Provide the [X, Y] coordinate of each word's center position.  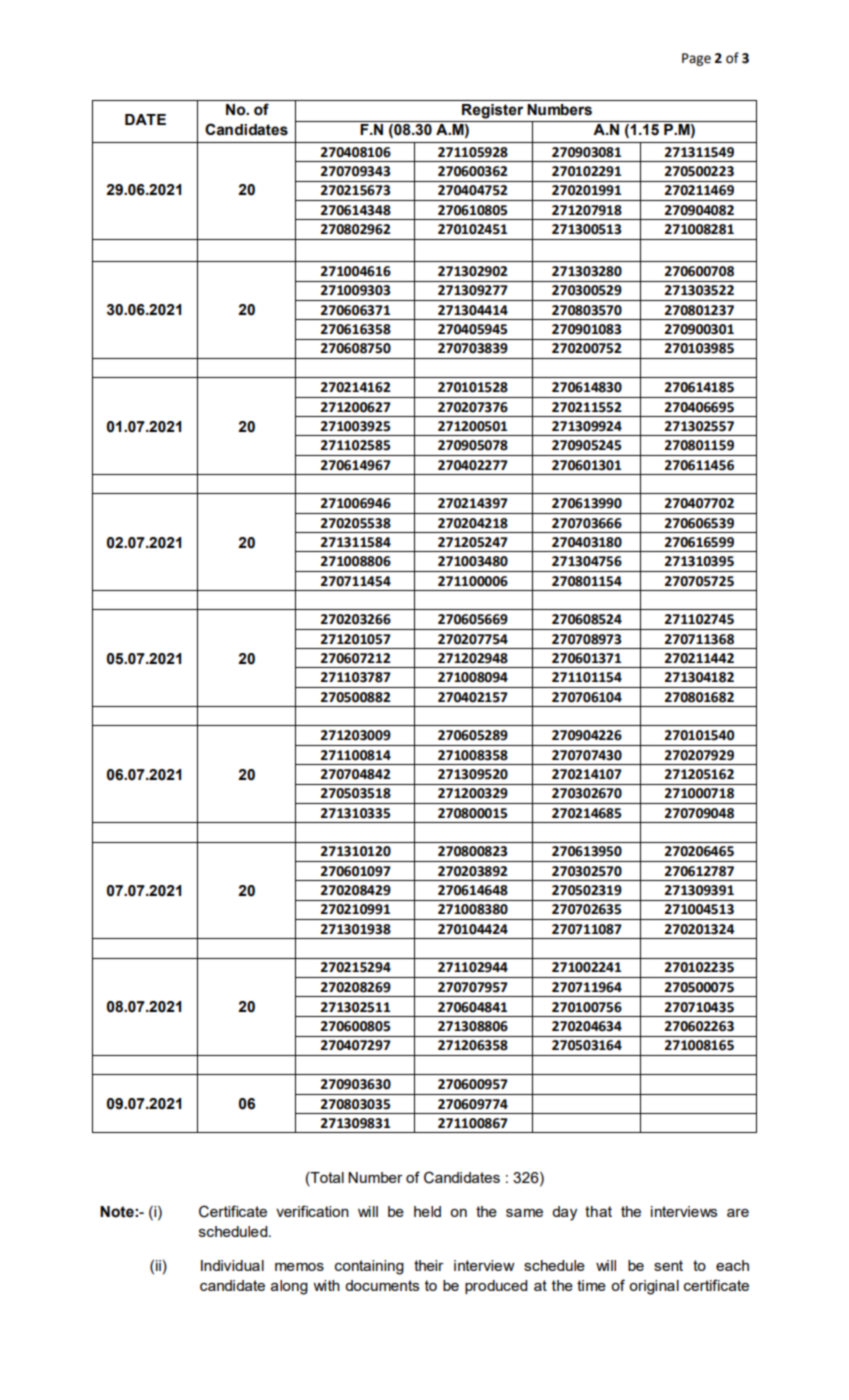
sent [668, 1265]
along [289, 1287]
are [738, 1213]
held [427, 1211]
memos [299, 1267]
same [524, 1213]
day [564, 1213]
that [598, 1211]
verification [312, 1211]
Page [696, 59]
